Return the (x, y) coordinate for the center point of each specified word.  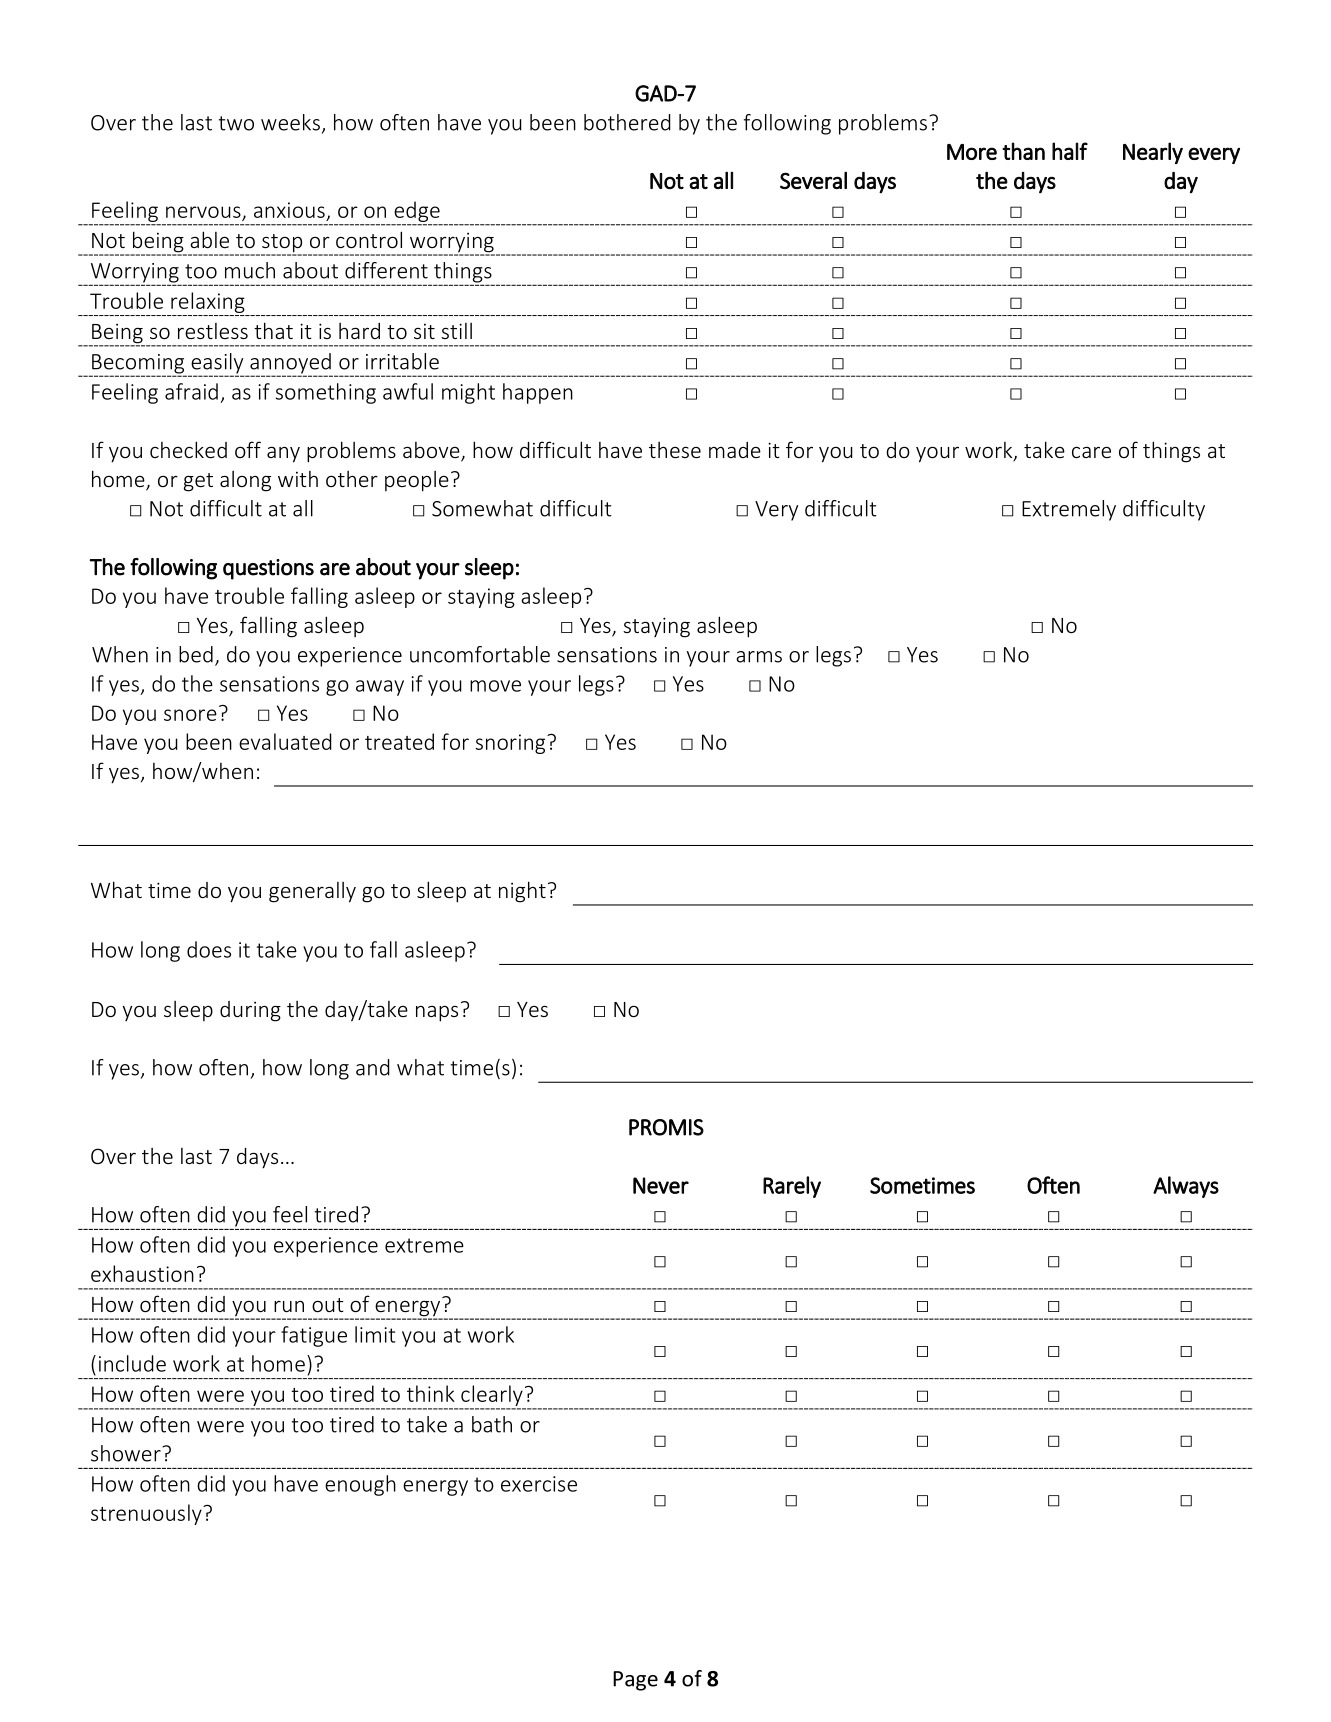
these (675, 450)
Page (635, 1681)
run (289, 1306)
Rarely (792, 1187)
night (522, 892)
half (1070, 151)
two (236, 123)
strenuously (147, 1514)
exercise (539, 1484)
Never (661, 1185)
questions (268, 569)
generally (312, 892)
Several (813, 180)
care (1091, 452)
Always (1186, 1187)
